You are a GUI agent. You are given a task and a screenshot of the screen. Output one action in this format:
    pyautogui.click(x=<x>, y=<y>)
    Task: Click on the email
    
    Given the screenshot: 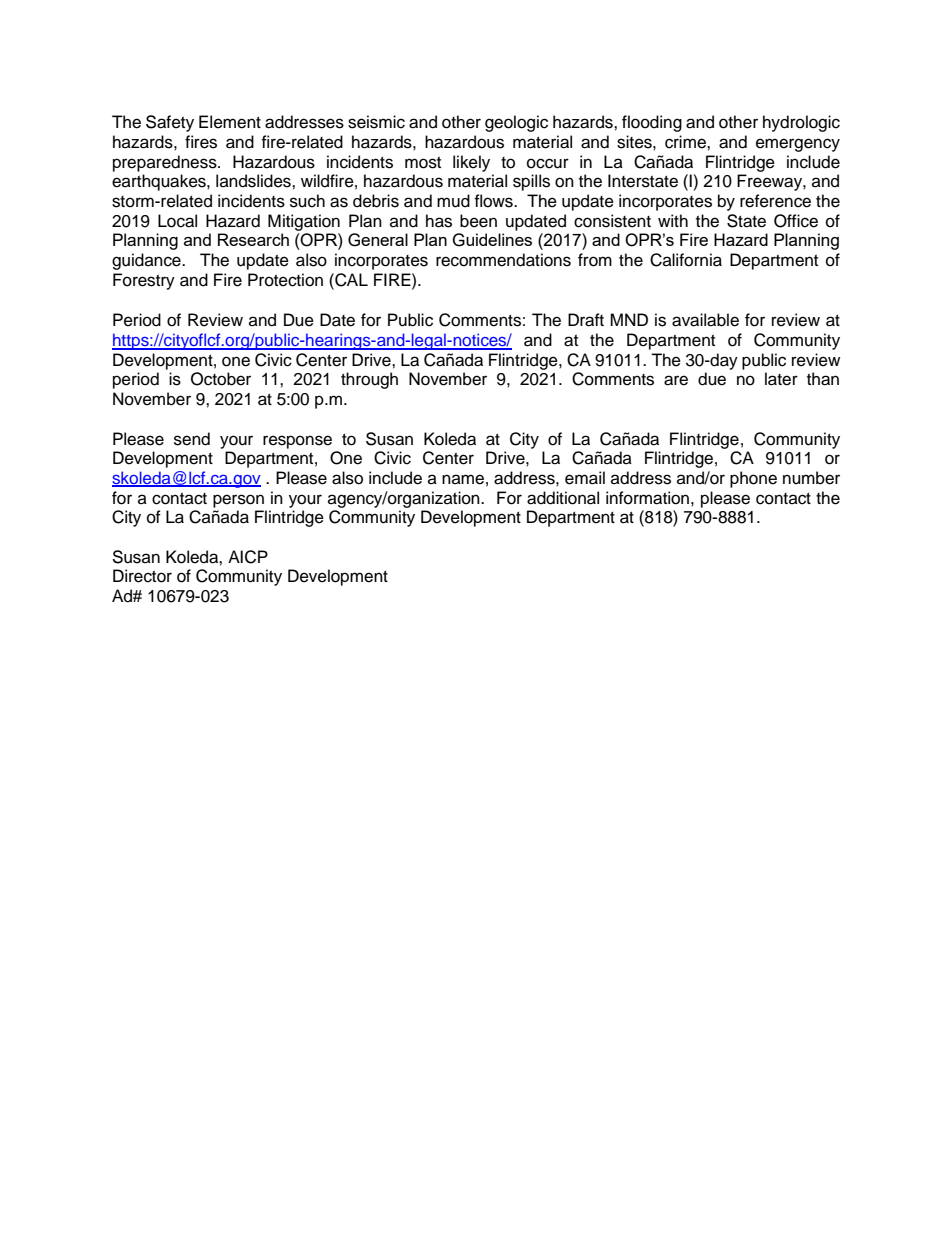 What is the action you would take?
    pyautogui.click(x=585, y=478)
